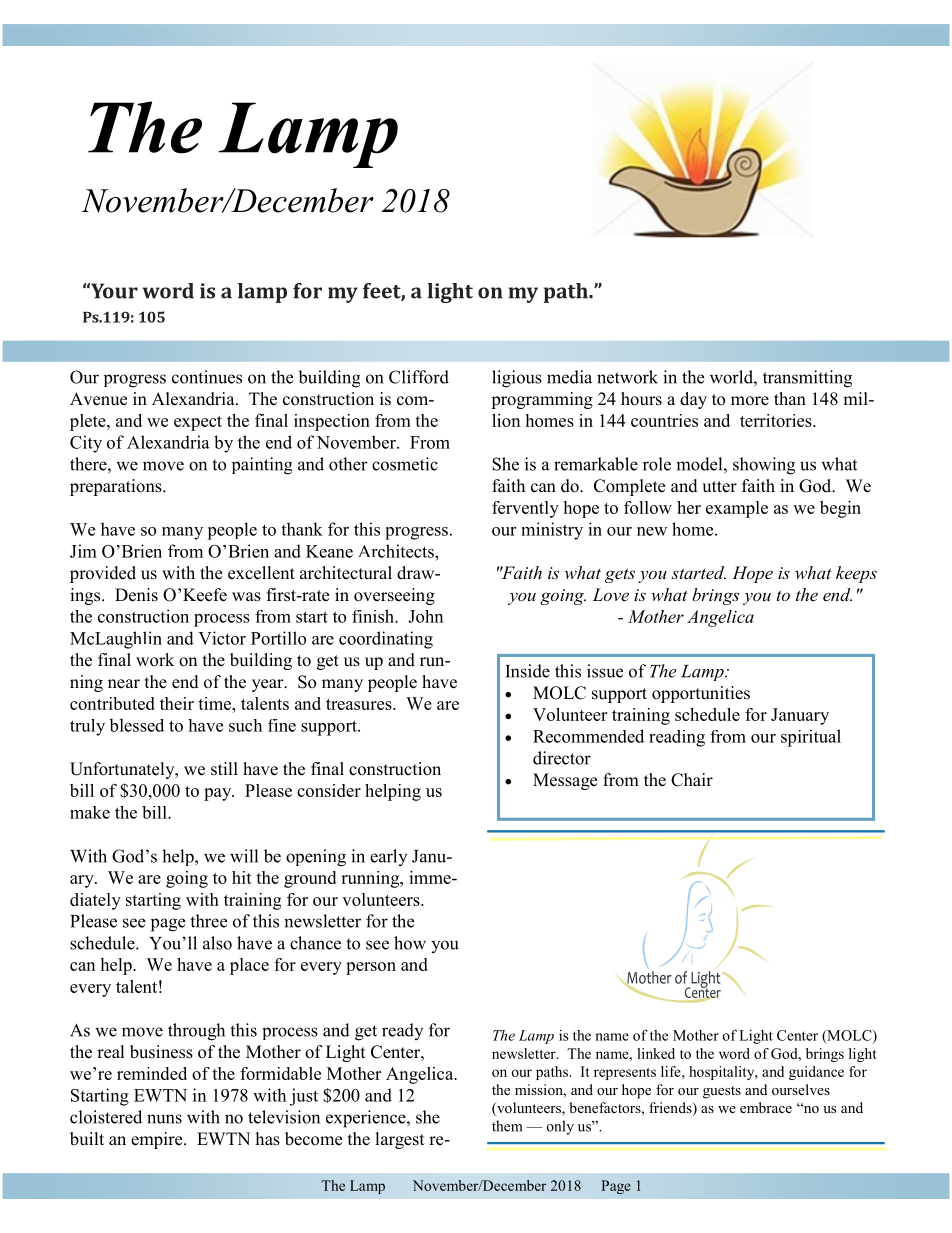 This image has height=1233, width=952. Describe the element at coordinates (222, 638) in the image. I see `Victor` at that location.
